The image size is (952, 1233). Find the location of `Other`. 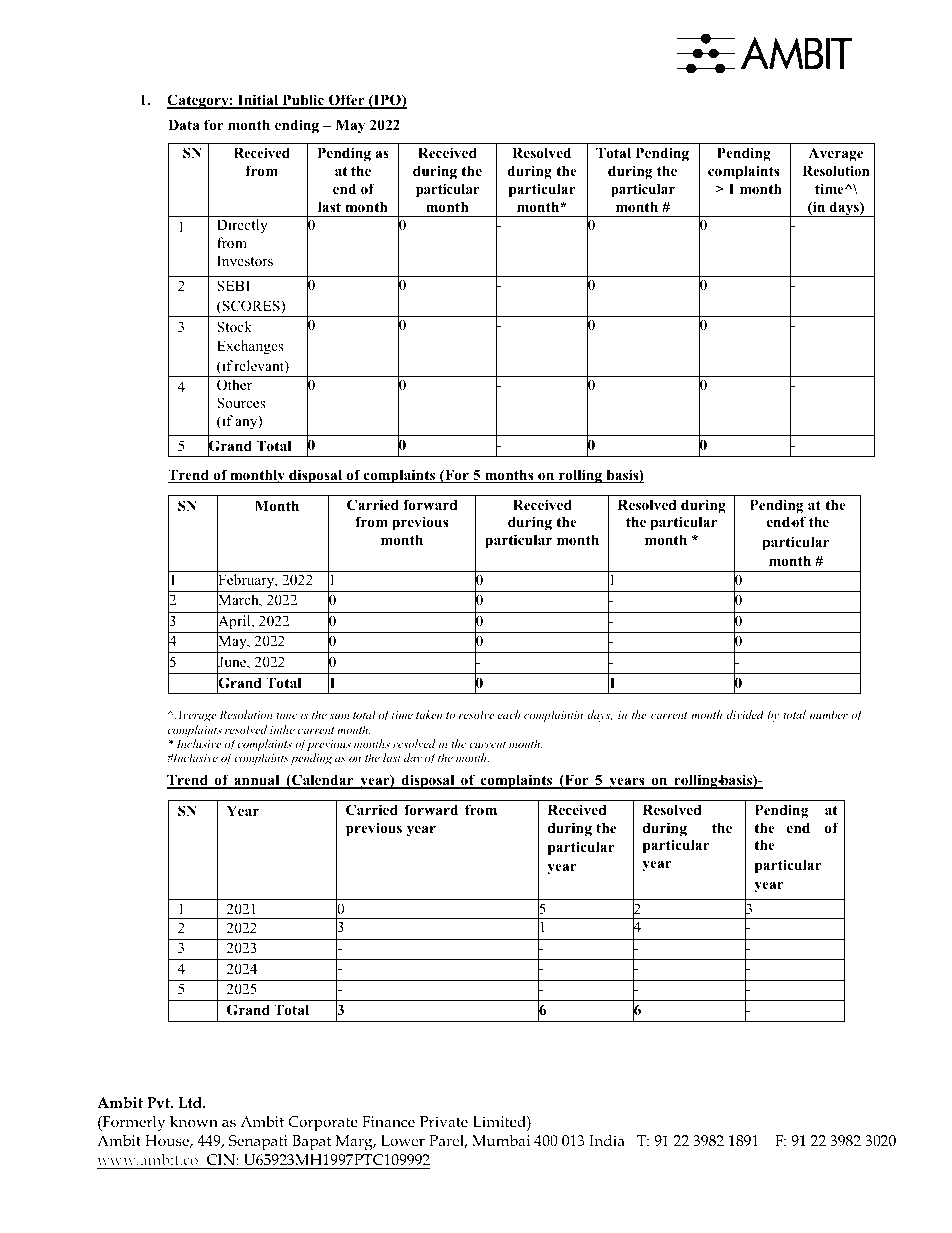

Other is located at coordinates (234, 385).
